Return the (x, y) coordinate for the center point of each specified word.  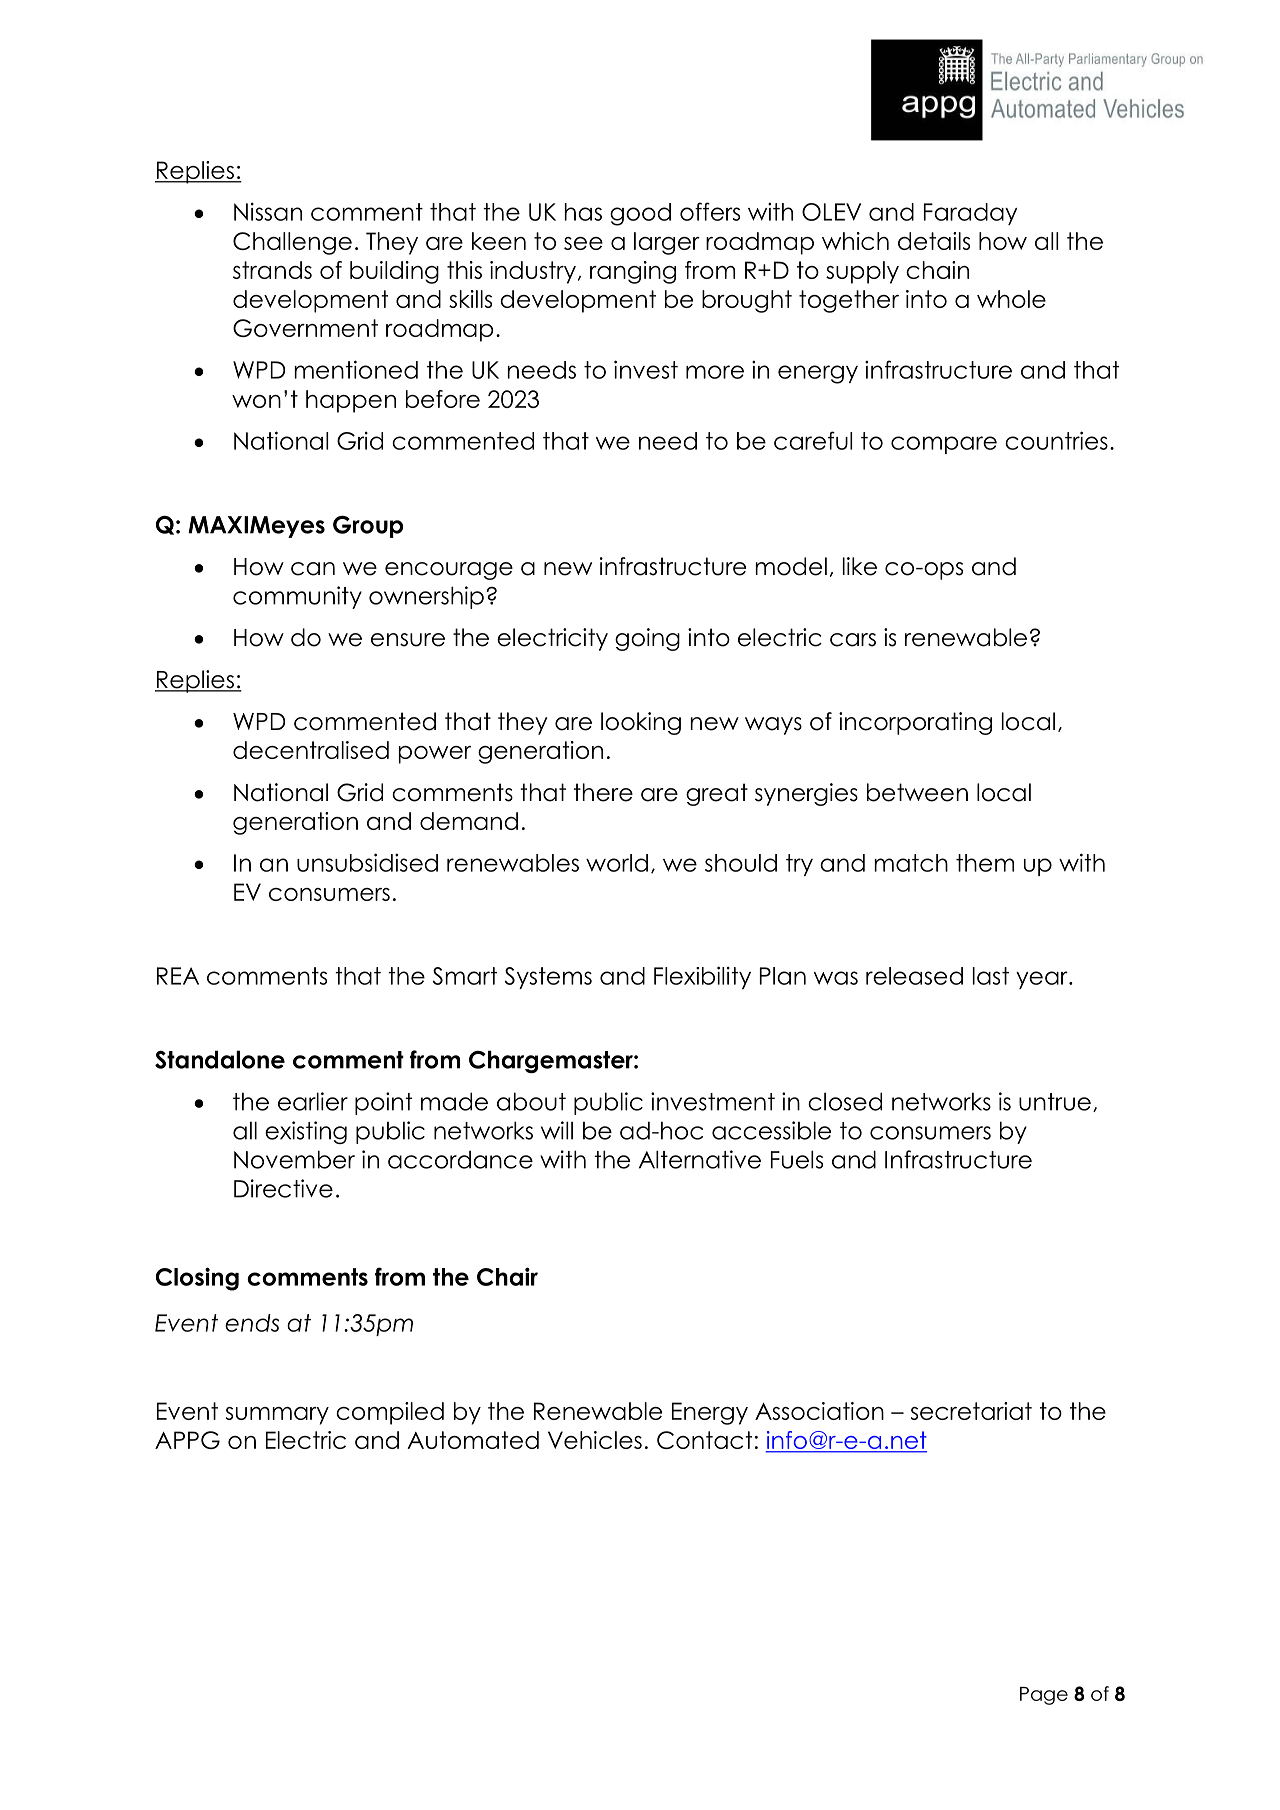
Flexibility (702, 977)
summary (277, 1416)
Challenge (292, 243)
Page (1044, 1696)
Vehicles (595, 1440)
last (991, 976)
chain (937, 270)
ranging (633, 272)
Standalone (220, 1059)
